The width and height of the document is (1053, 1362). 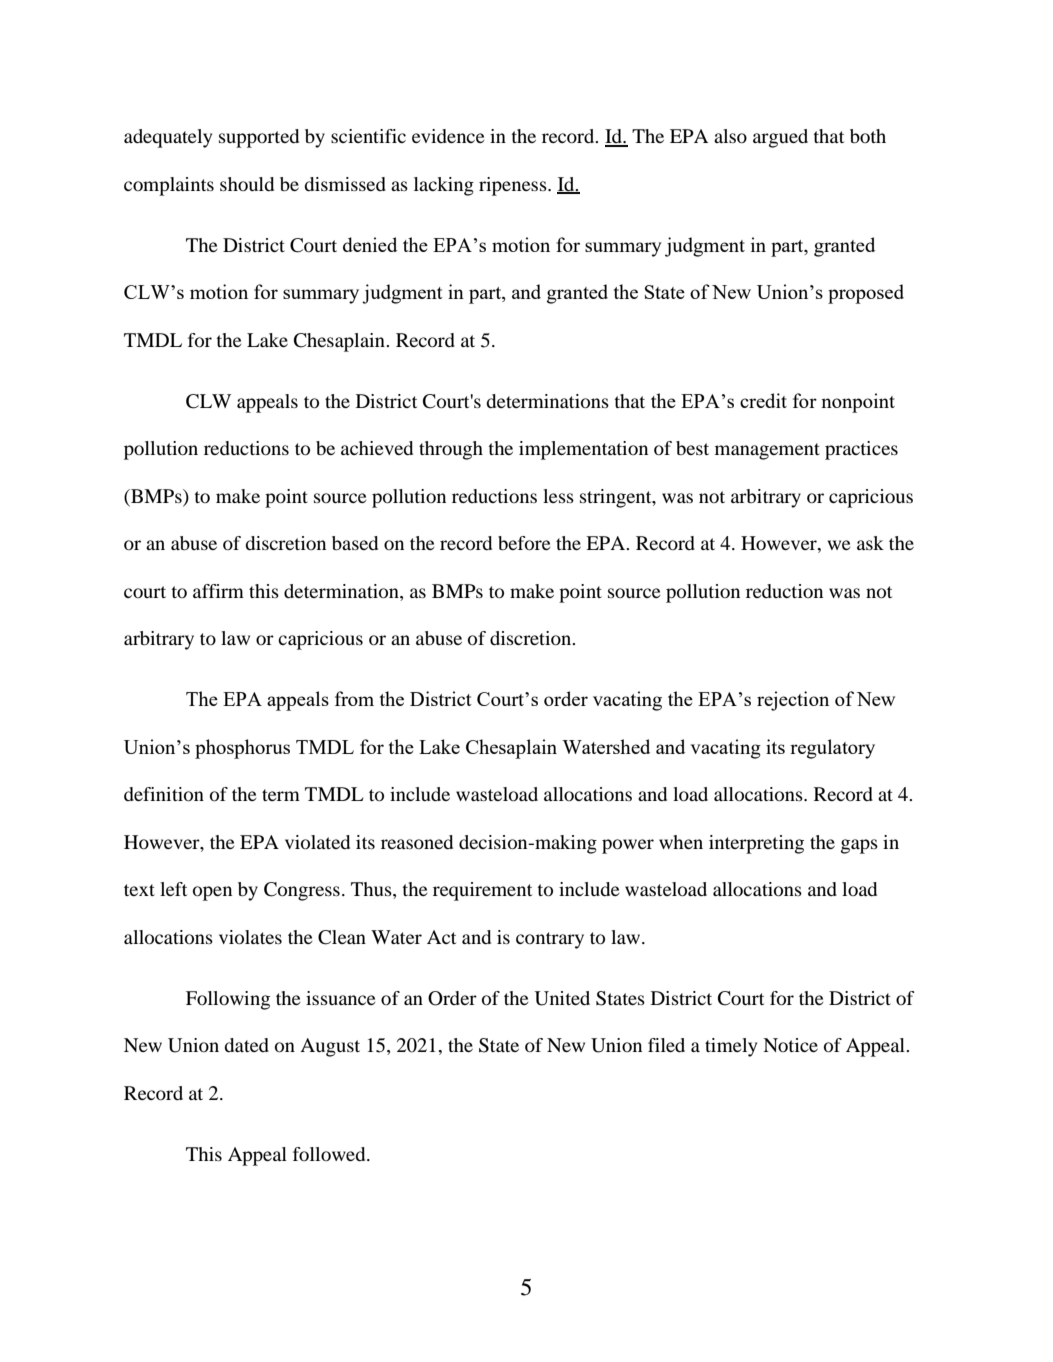 What do you see at coordinates (756, 844) in the document?
I see `interpreting` at bounding box center [756, 844].
